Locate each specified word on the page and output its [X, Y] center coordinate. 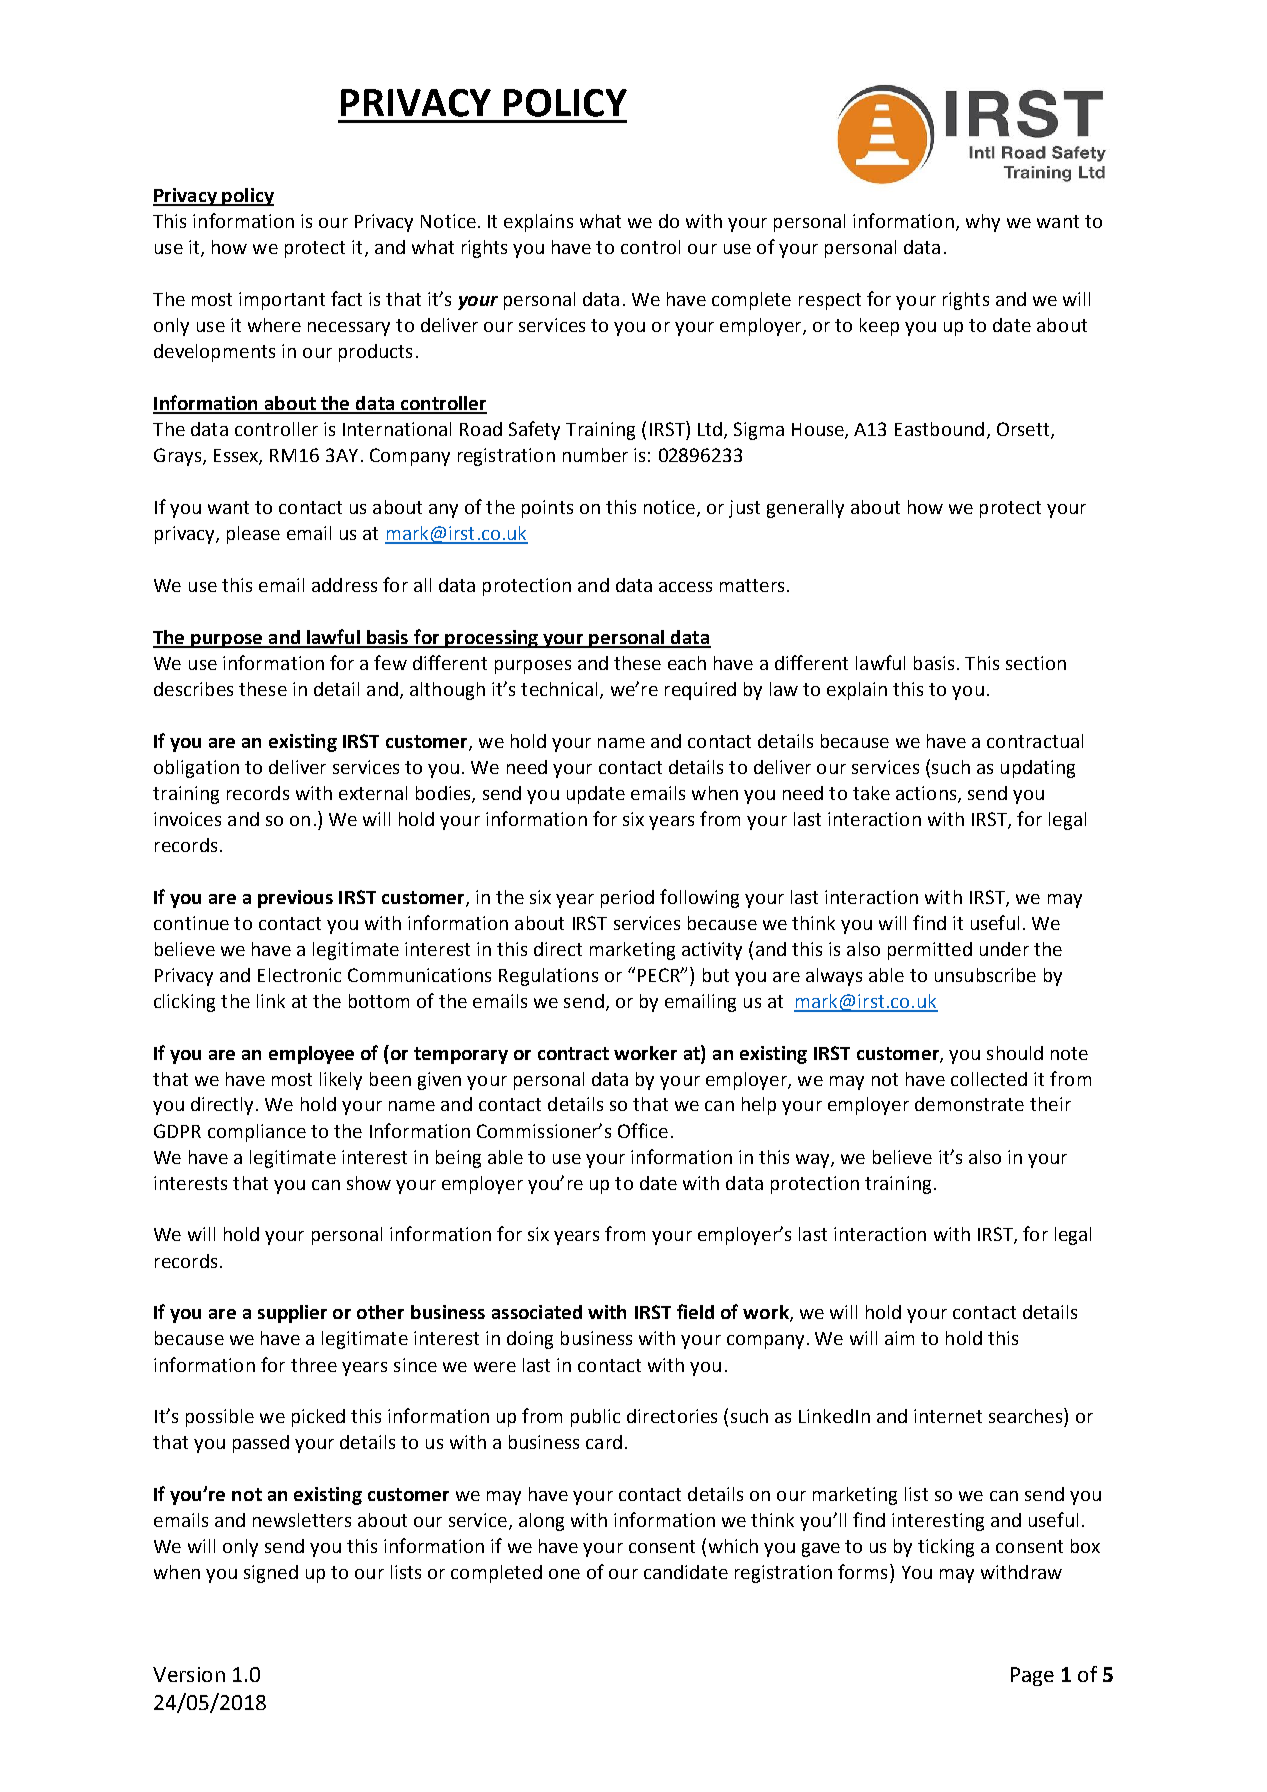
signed [271, 1574]
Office [643, 1130]
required [700, 691]
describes [193, 689]
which [733, 1546]
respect [830, 301]
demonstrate [969, 1104]
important [282, 301]
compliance [257, 1133]
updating [1038, 769]
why [983, 223]
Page [1032, 1676]
